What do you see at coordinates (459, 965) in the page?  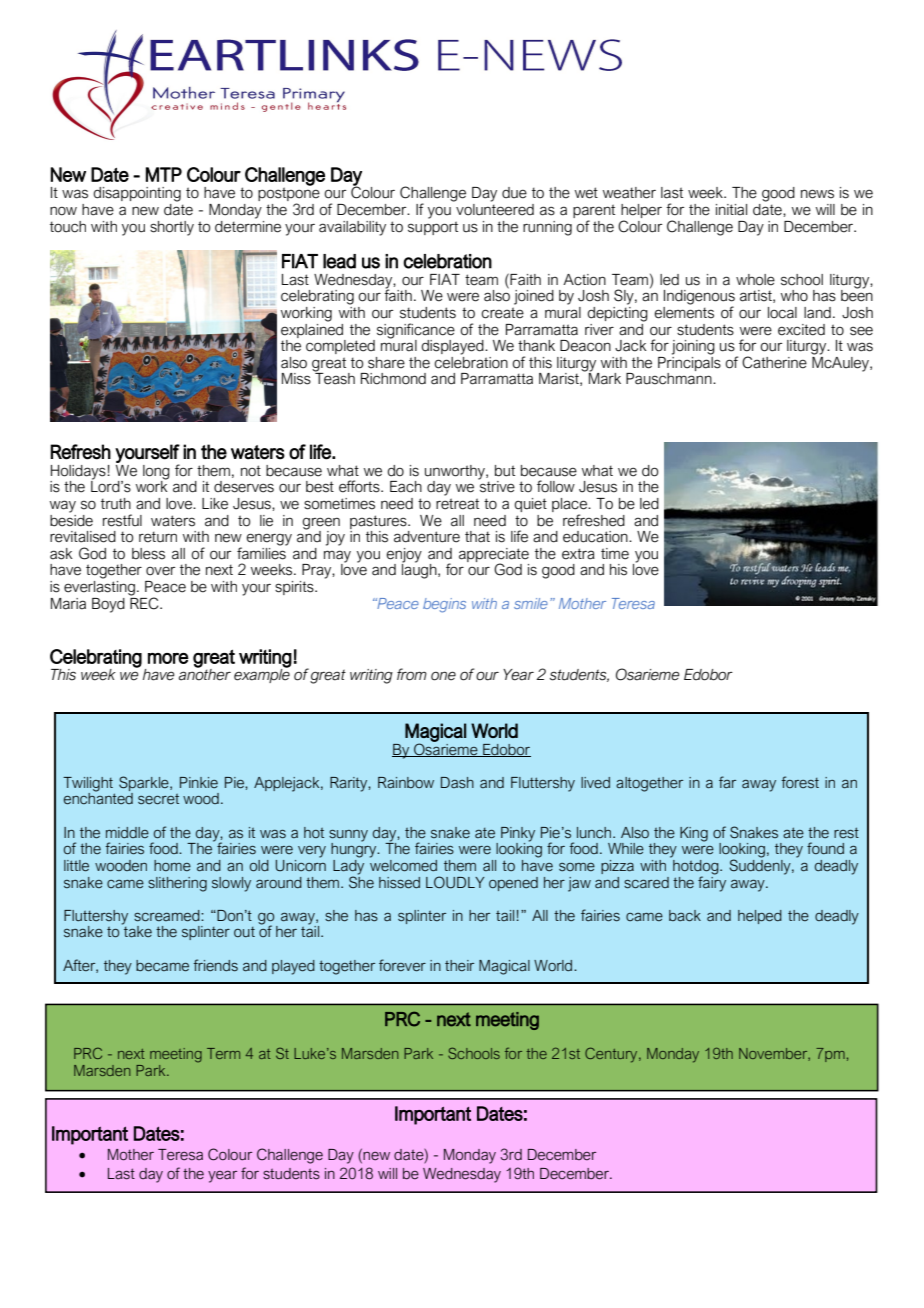 I see `their` at bounding box center [459, 965].
